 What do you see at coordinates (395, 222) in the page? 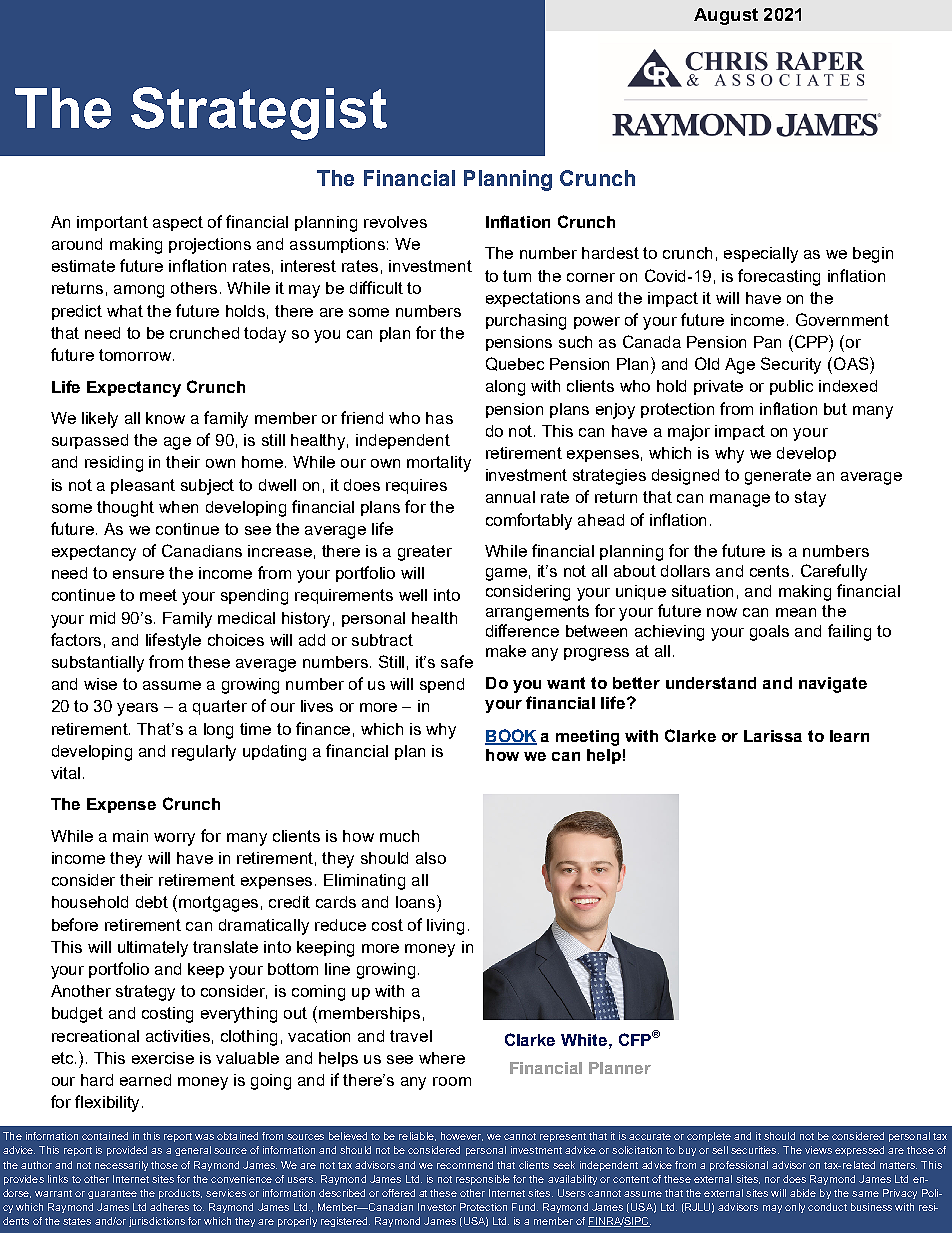
I see `revolves` at bounding box center [395, 222].
